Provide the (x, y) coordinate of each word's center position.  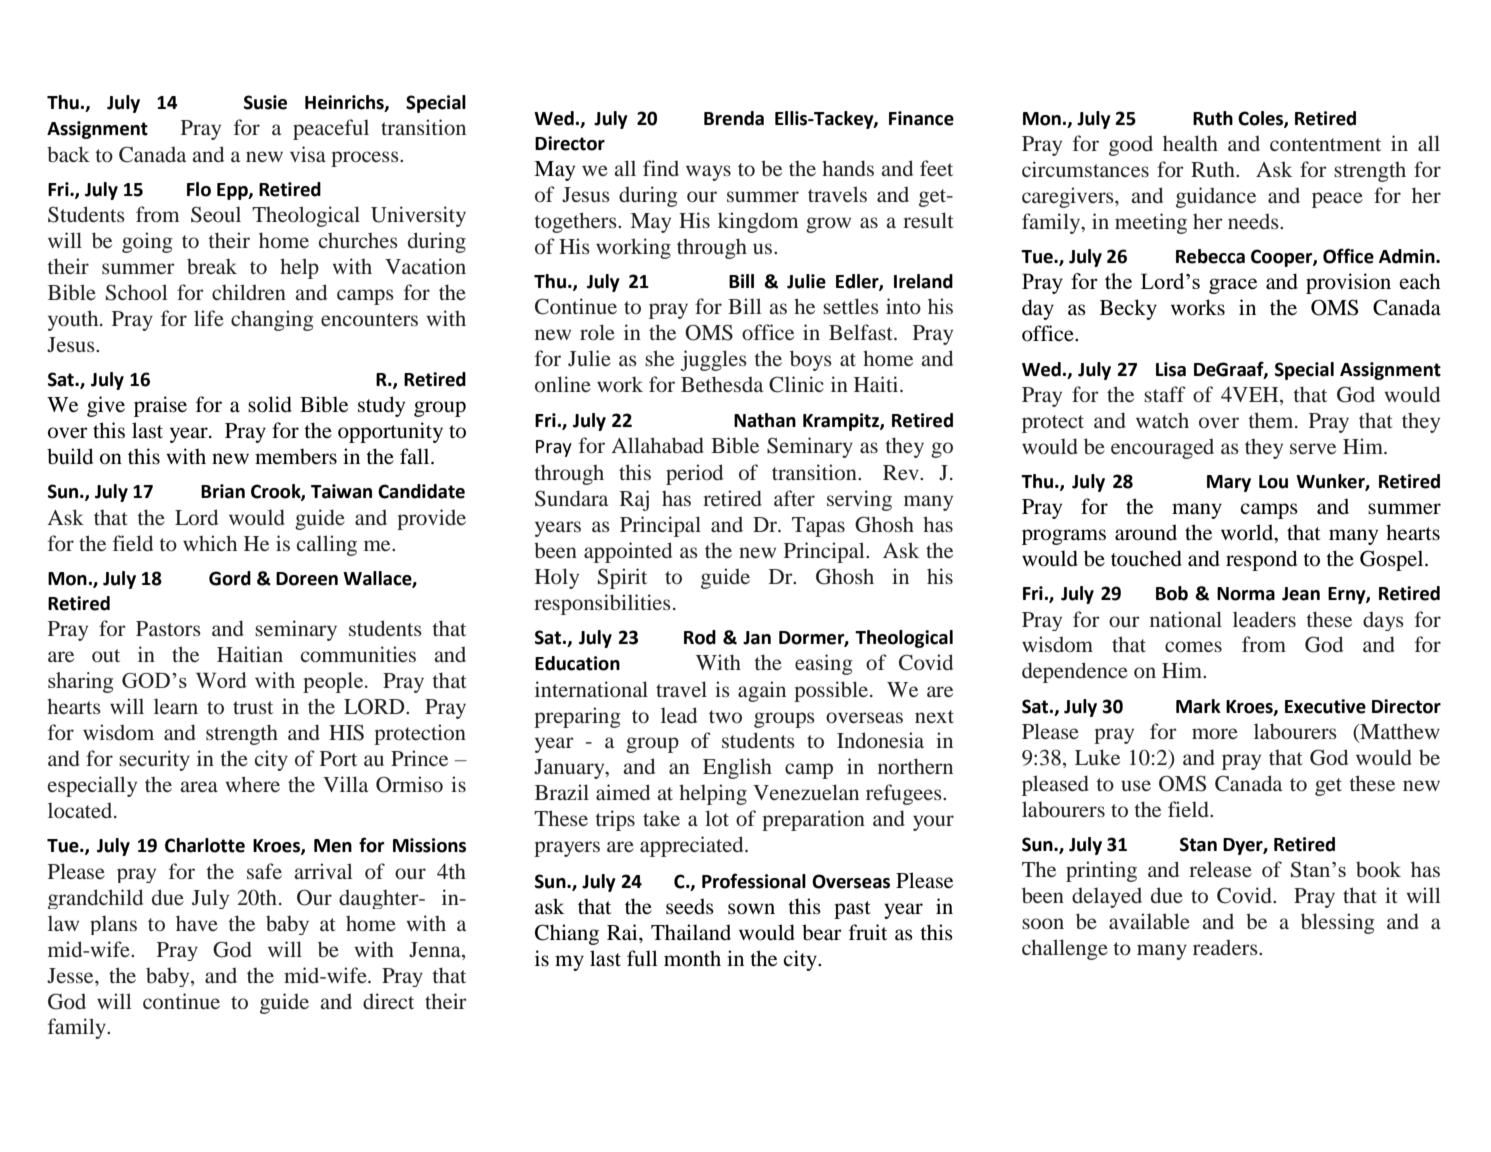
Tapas (818, 527)
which (210, 543)
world (1248, 533)
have (197, 923)
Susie (265, 102)
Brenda (734, 118)
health (1190, 143)
